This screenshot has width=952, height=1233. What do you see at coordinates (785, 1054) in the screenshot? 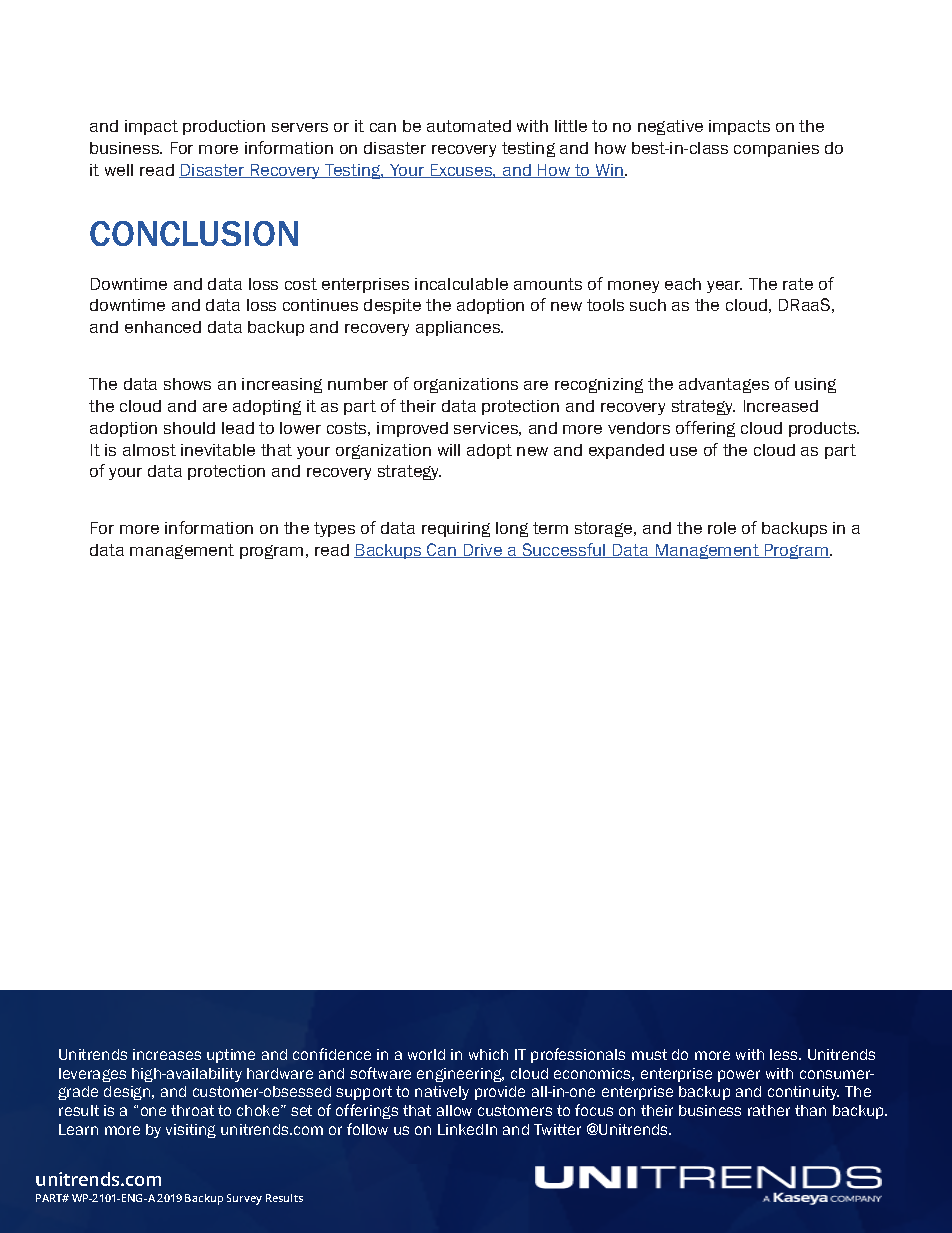
I see `less` at bounding box center [785, 1054].
